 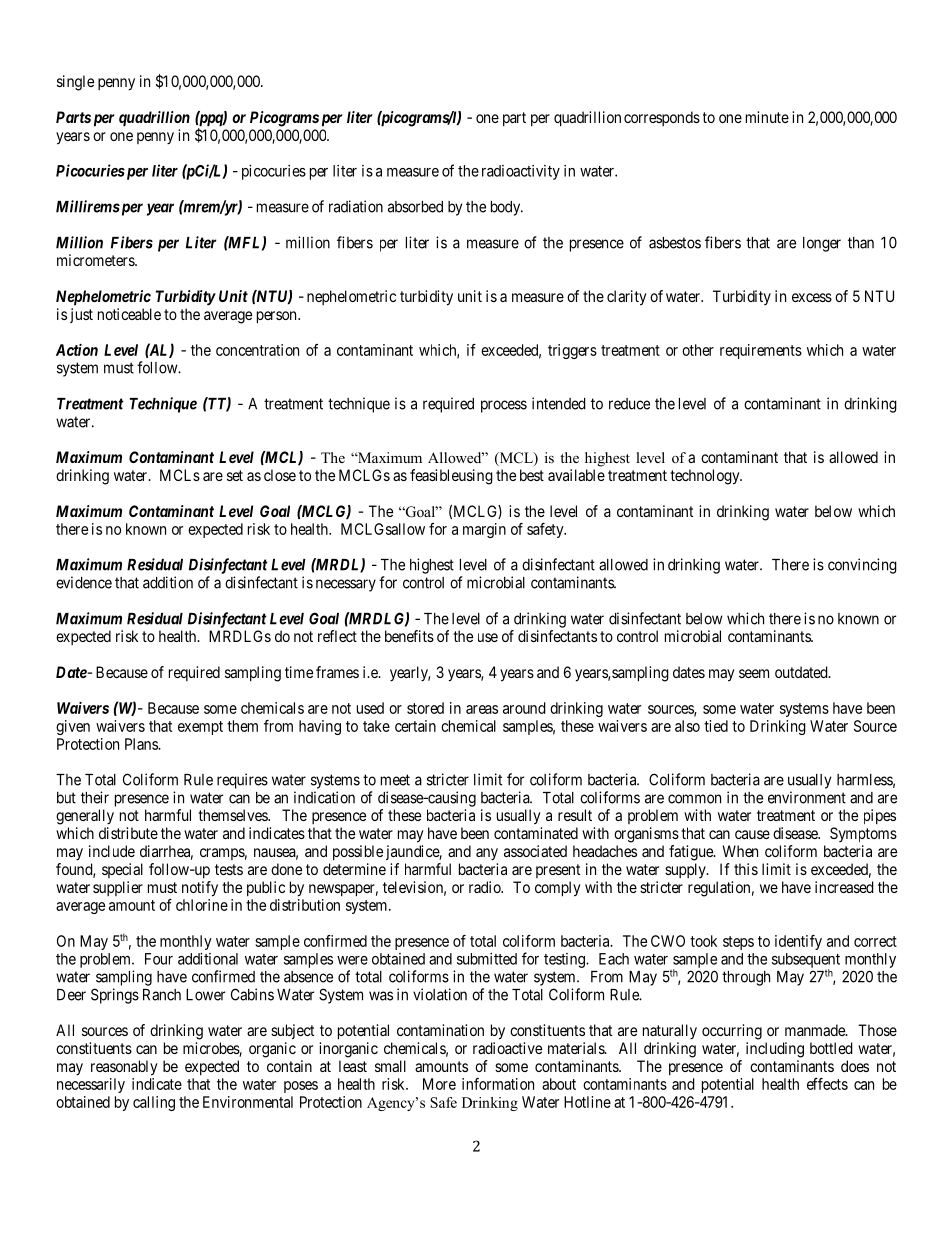 I want to click on single, so click(x=75, y=83).
